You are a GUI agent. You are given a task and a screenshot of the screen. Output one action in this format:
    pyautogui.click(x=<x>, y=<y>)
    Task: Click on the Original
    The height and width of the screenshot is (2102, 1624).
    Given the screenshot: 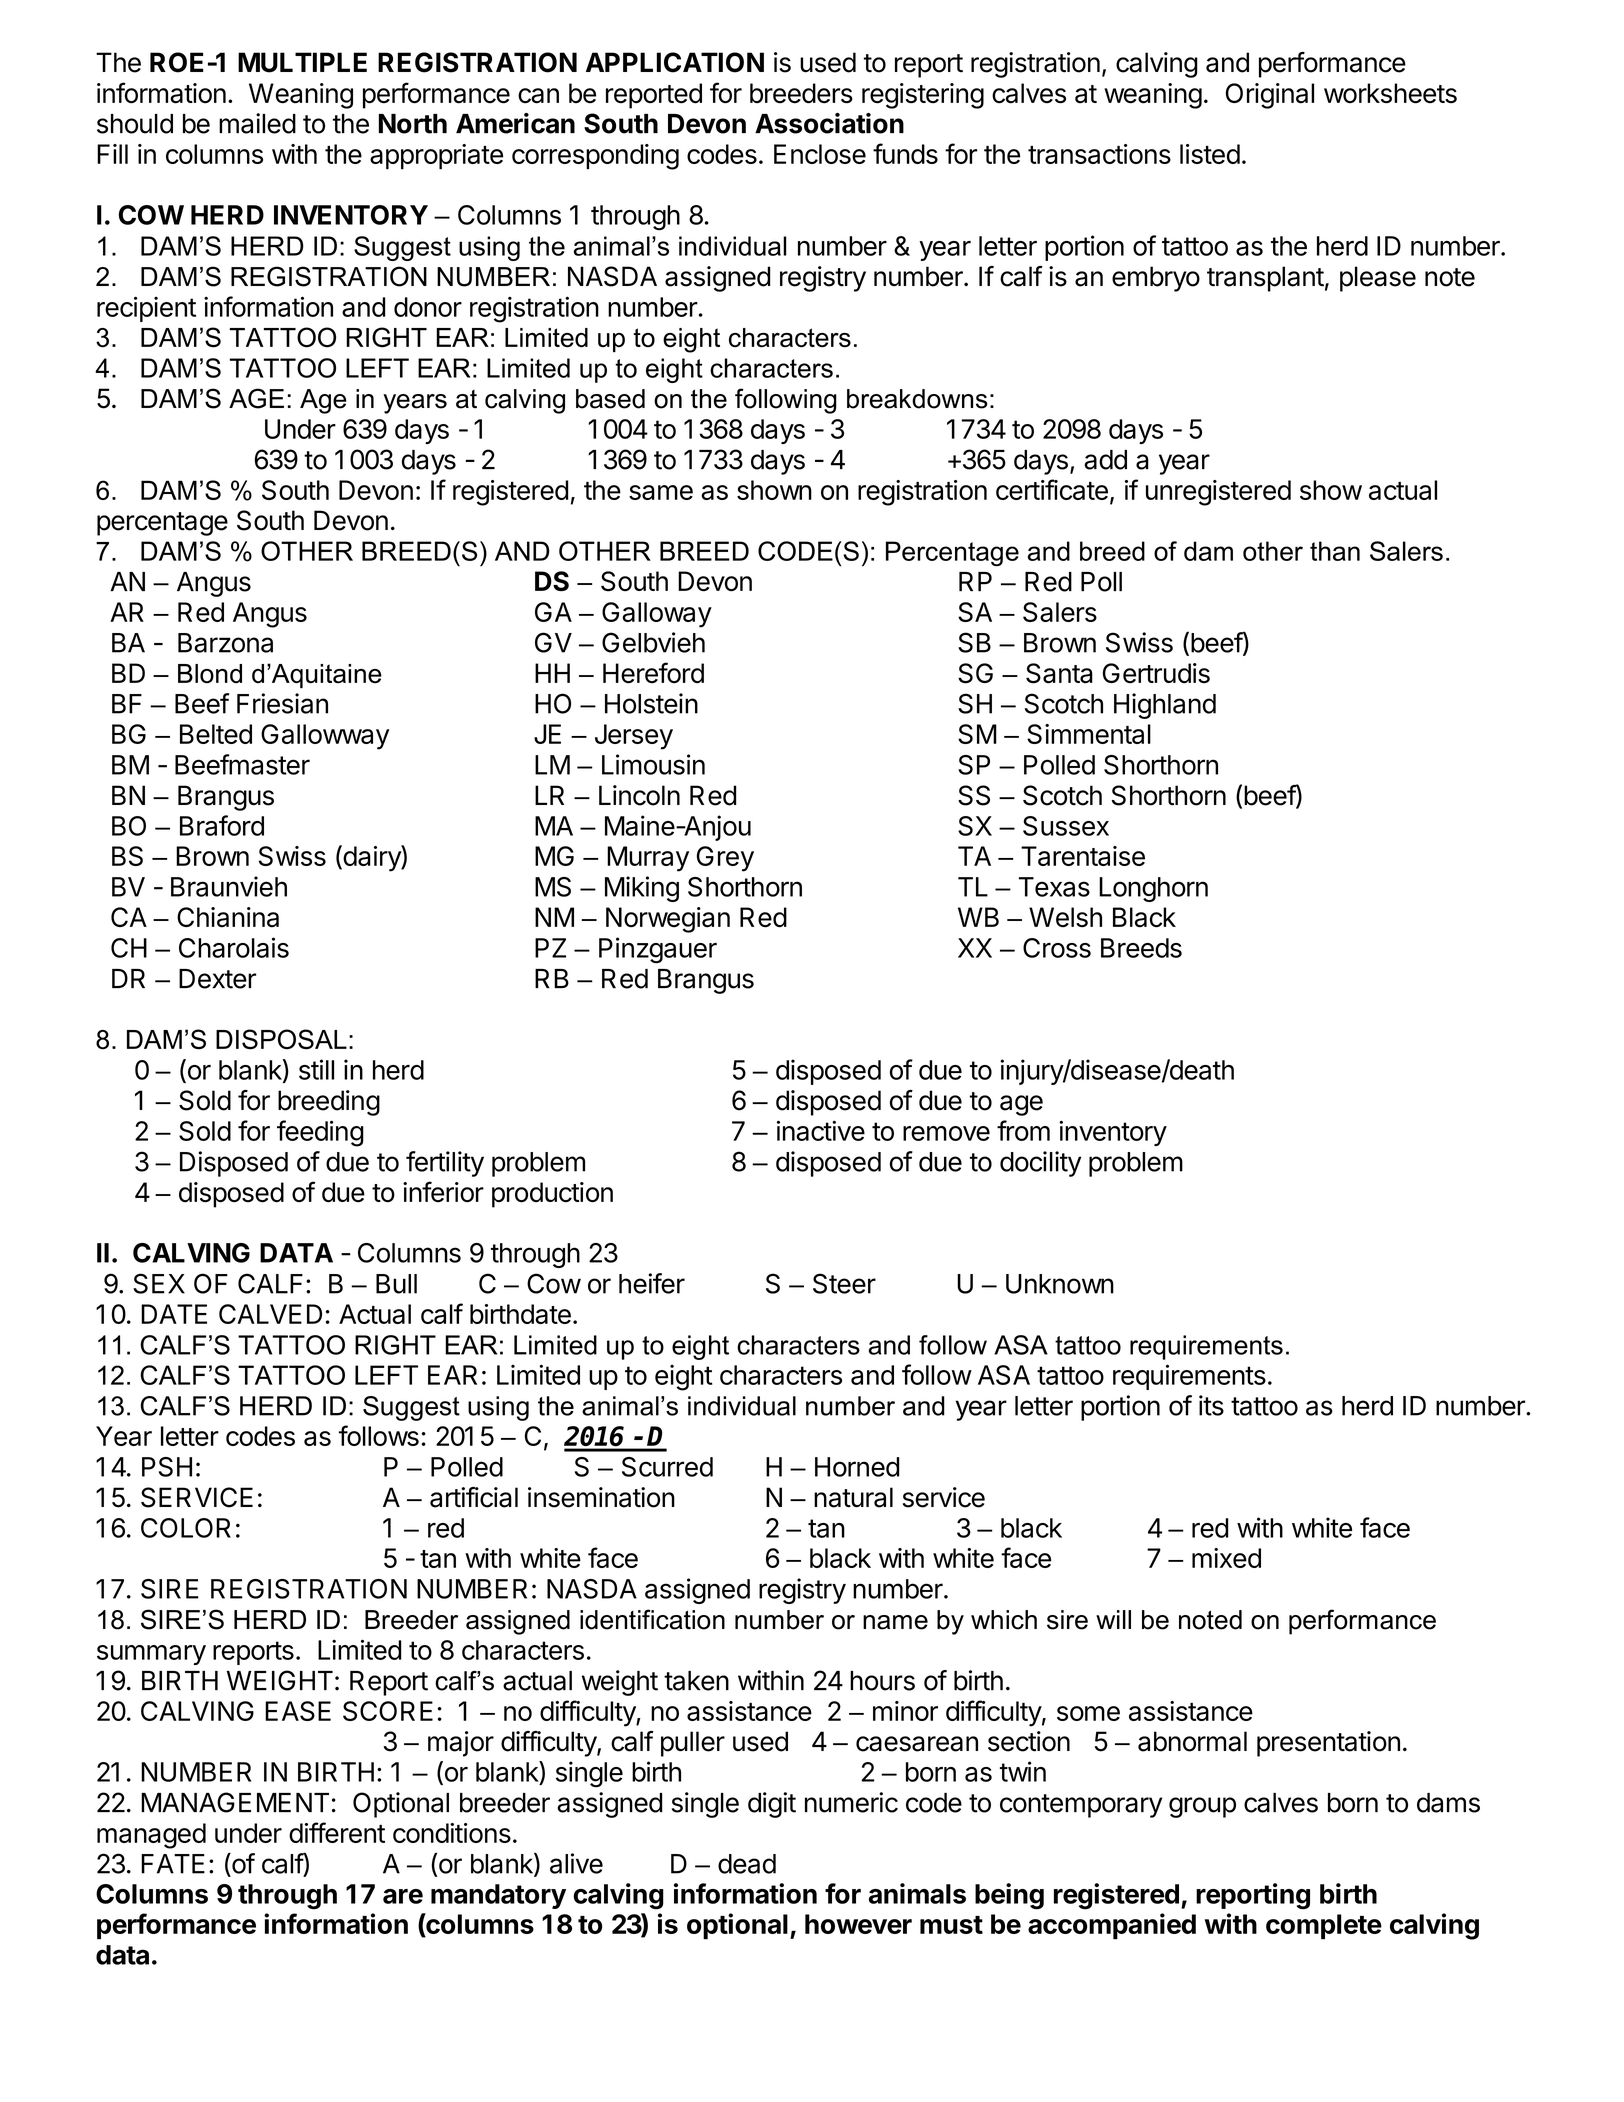 What is the action you would take?
    pyautogui.click(x=1270, y=96)
